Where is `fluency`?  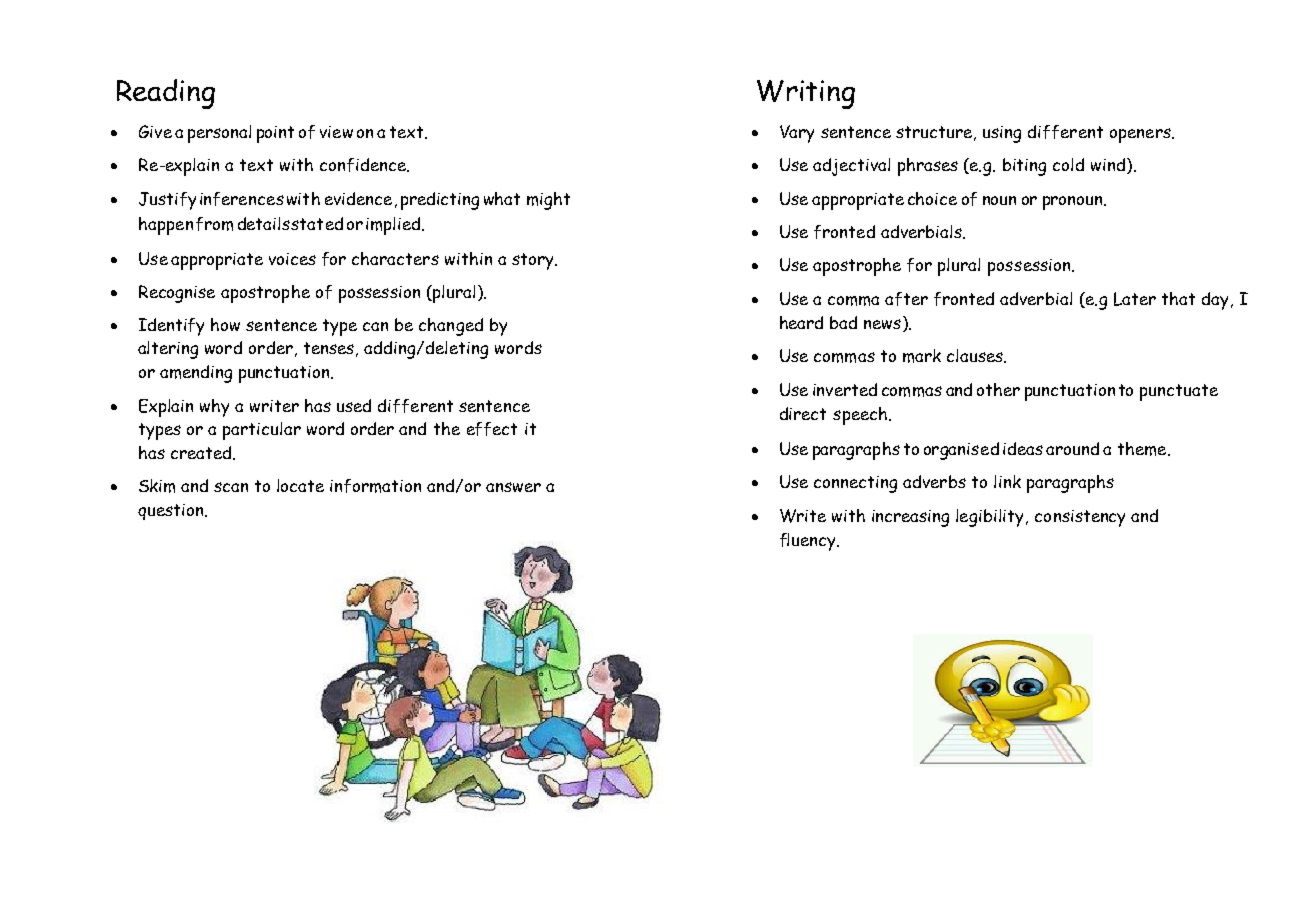
fluency is located at coordinates (809, 542).
